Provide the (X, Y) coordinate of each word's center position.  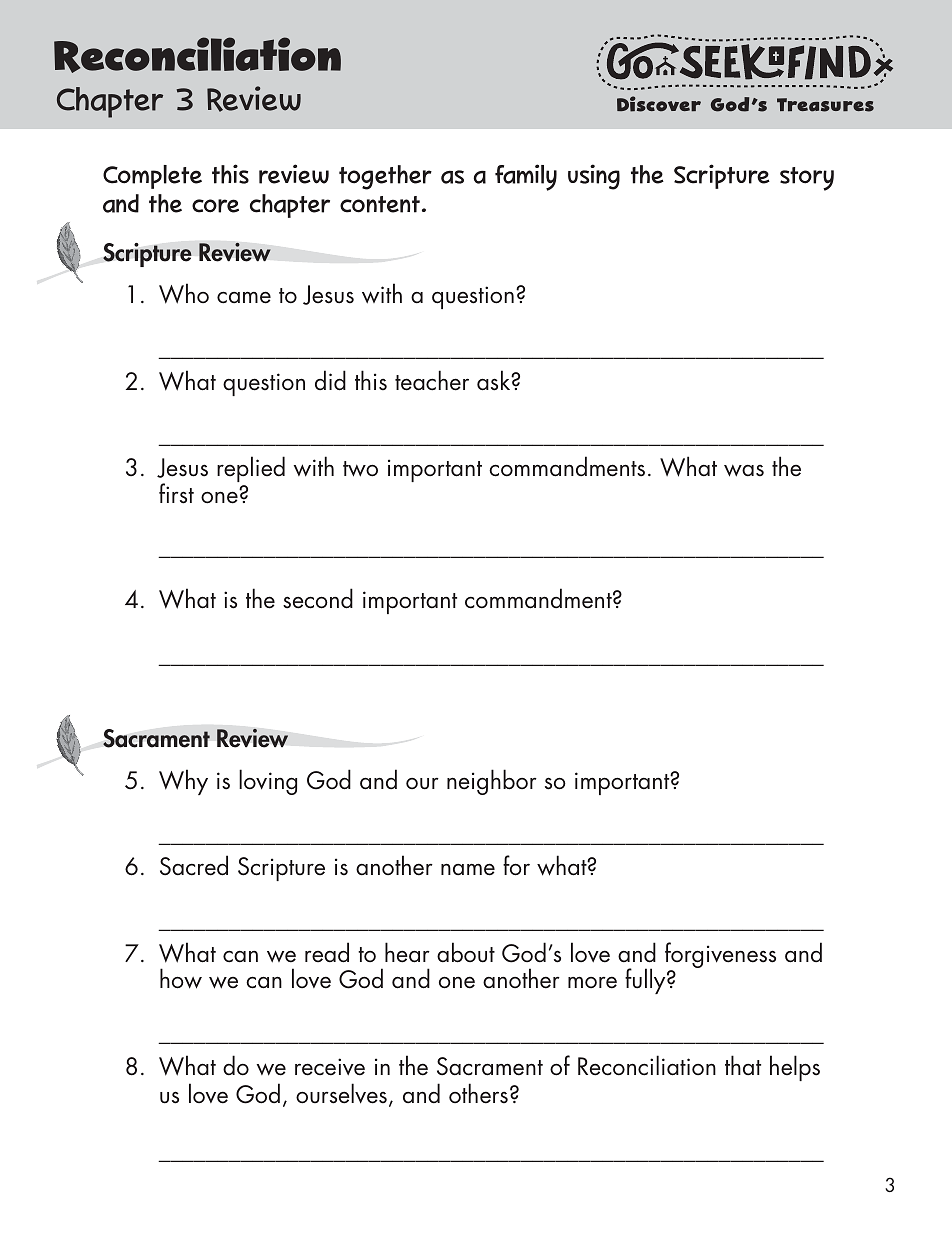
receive (330, 1067)
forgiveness (720, 956)
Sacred (194, 865)
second (318, 598)
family (526, 177)
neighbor (492, 782)
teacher (432, 380)
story (807, 179)
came (244, 297)
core (215, 206)
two (360, 469)
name (468, 869)
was (744, 470)
